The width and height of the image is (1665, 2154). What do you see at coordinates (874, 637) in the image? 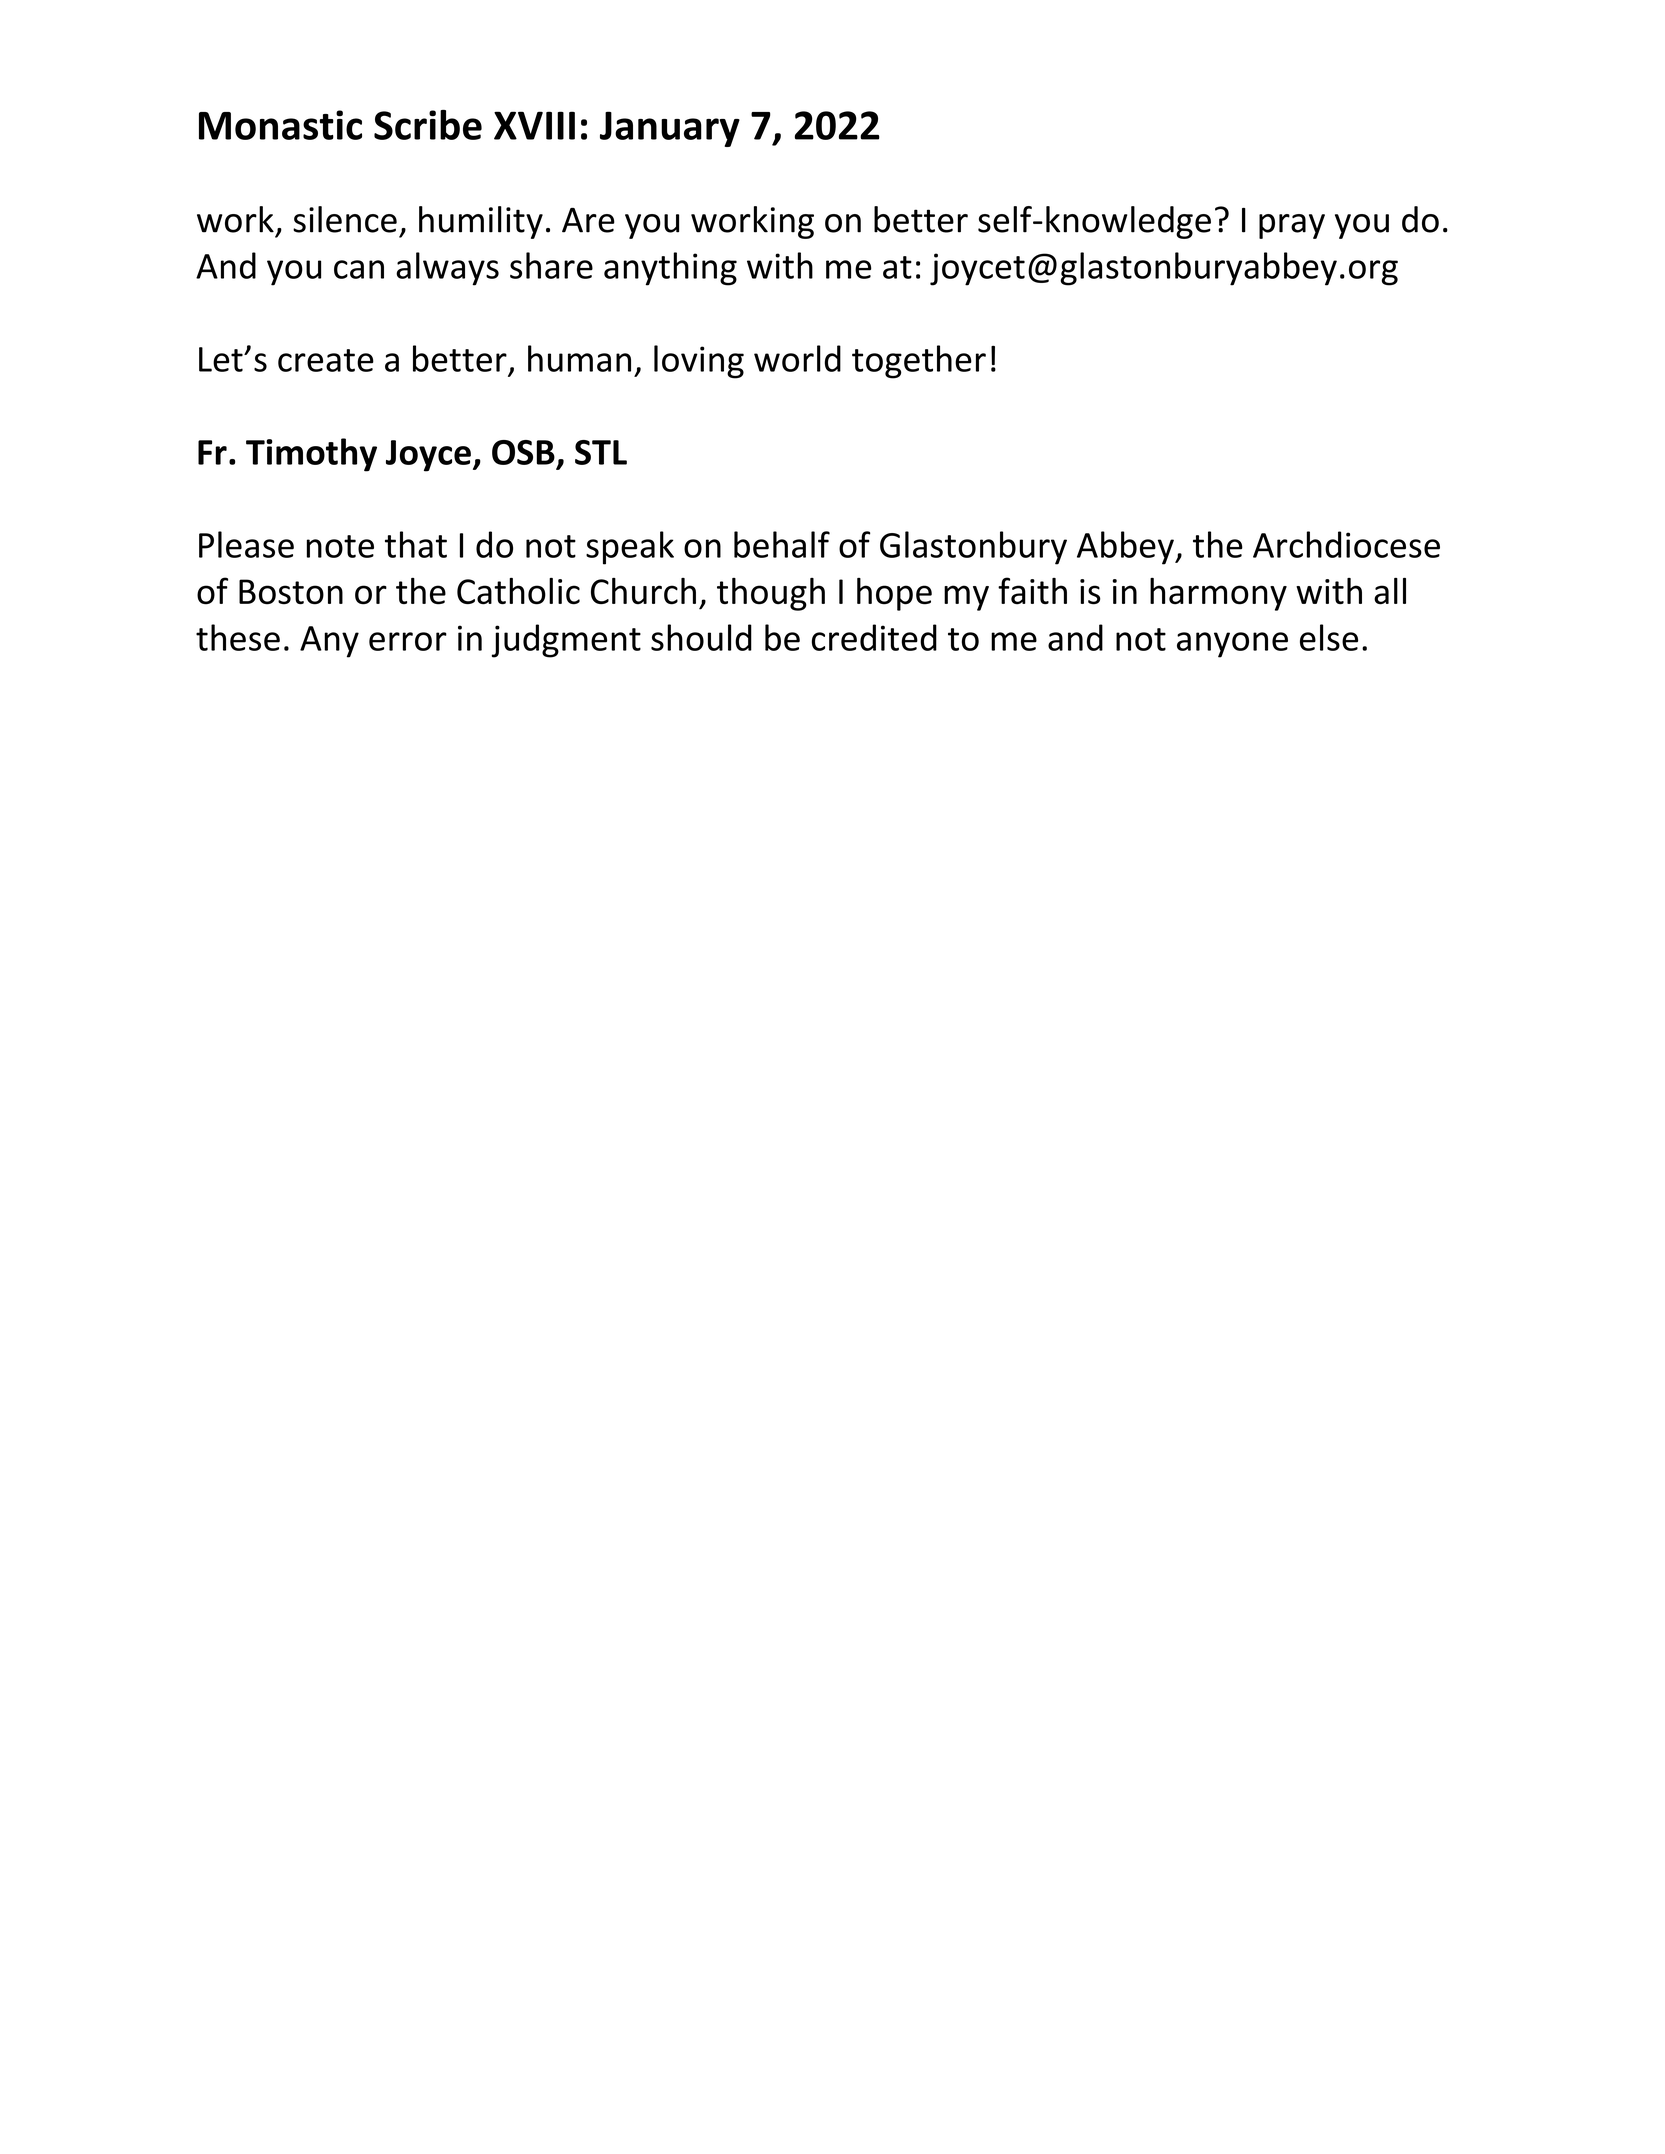
I see `credited` at bounding box center [874, 637].
